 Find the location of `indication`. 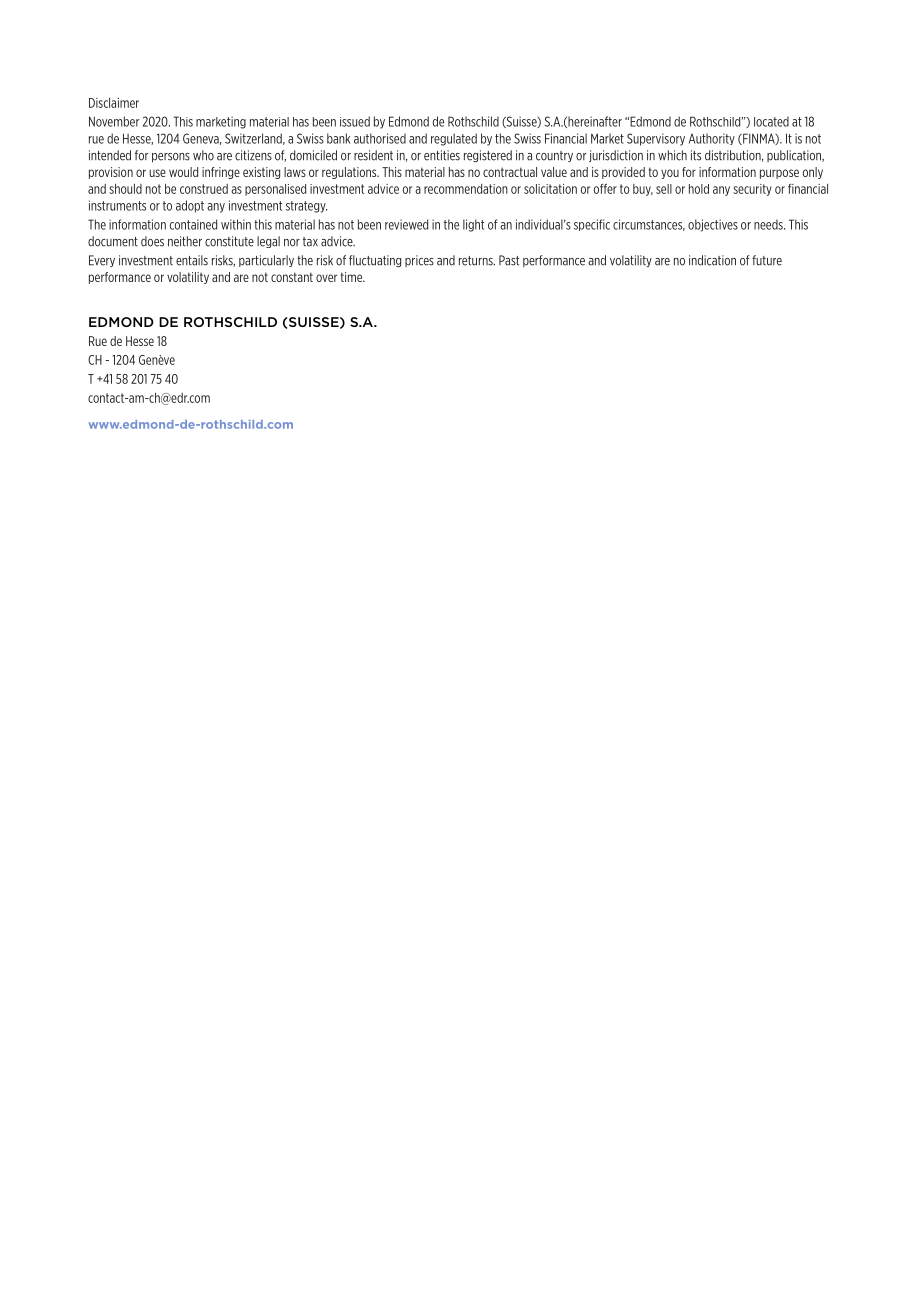

indication is located at coordinates (712, 260).
